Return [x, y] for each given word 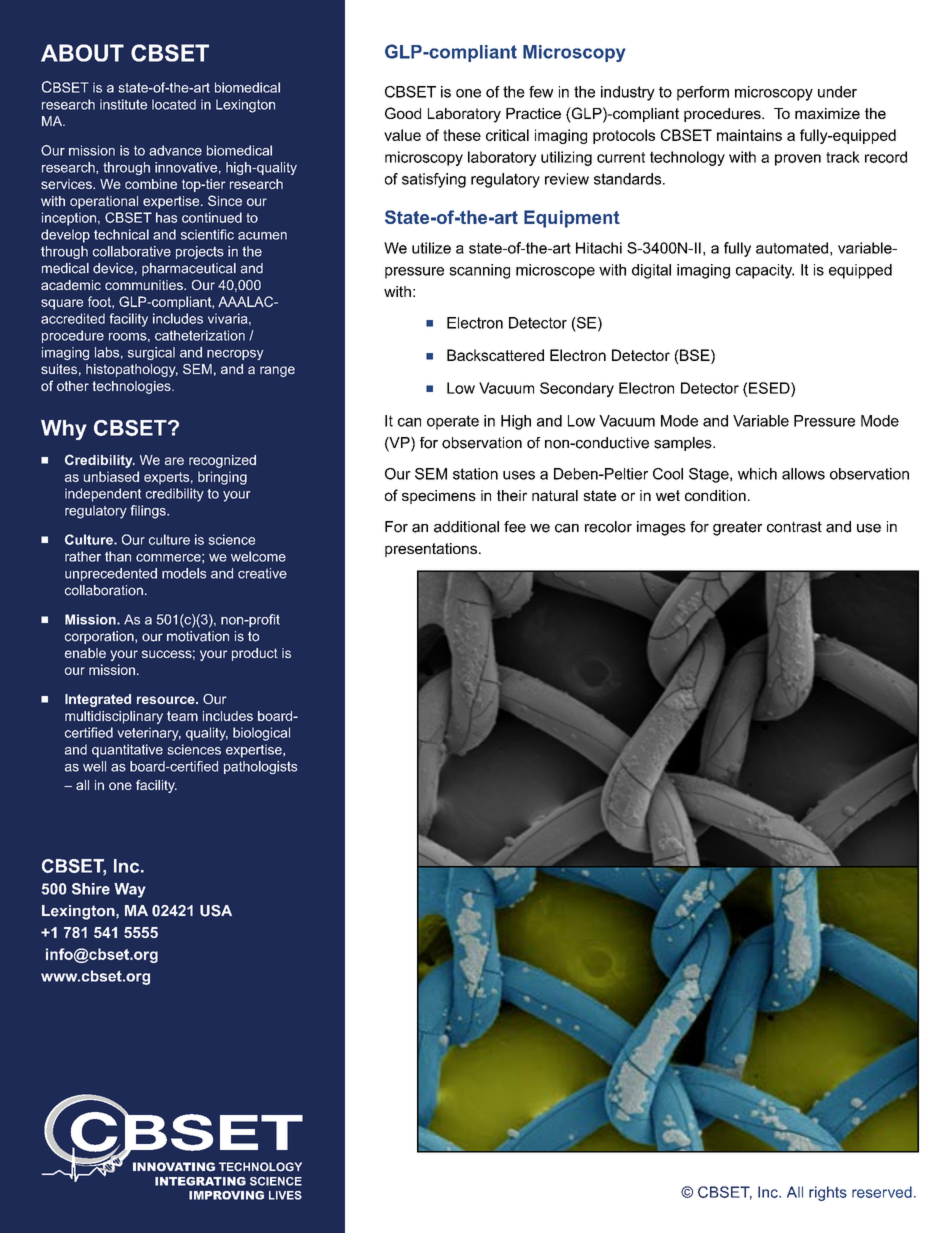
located [174, 104]
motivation [198, 636]
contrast [794, 527]
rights [828, 1193]
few [541, 92]
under [837, 92]
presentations [431, 550]
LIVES [285, 1195]
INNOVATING [174, 1167]
